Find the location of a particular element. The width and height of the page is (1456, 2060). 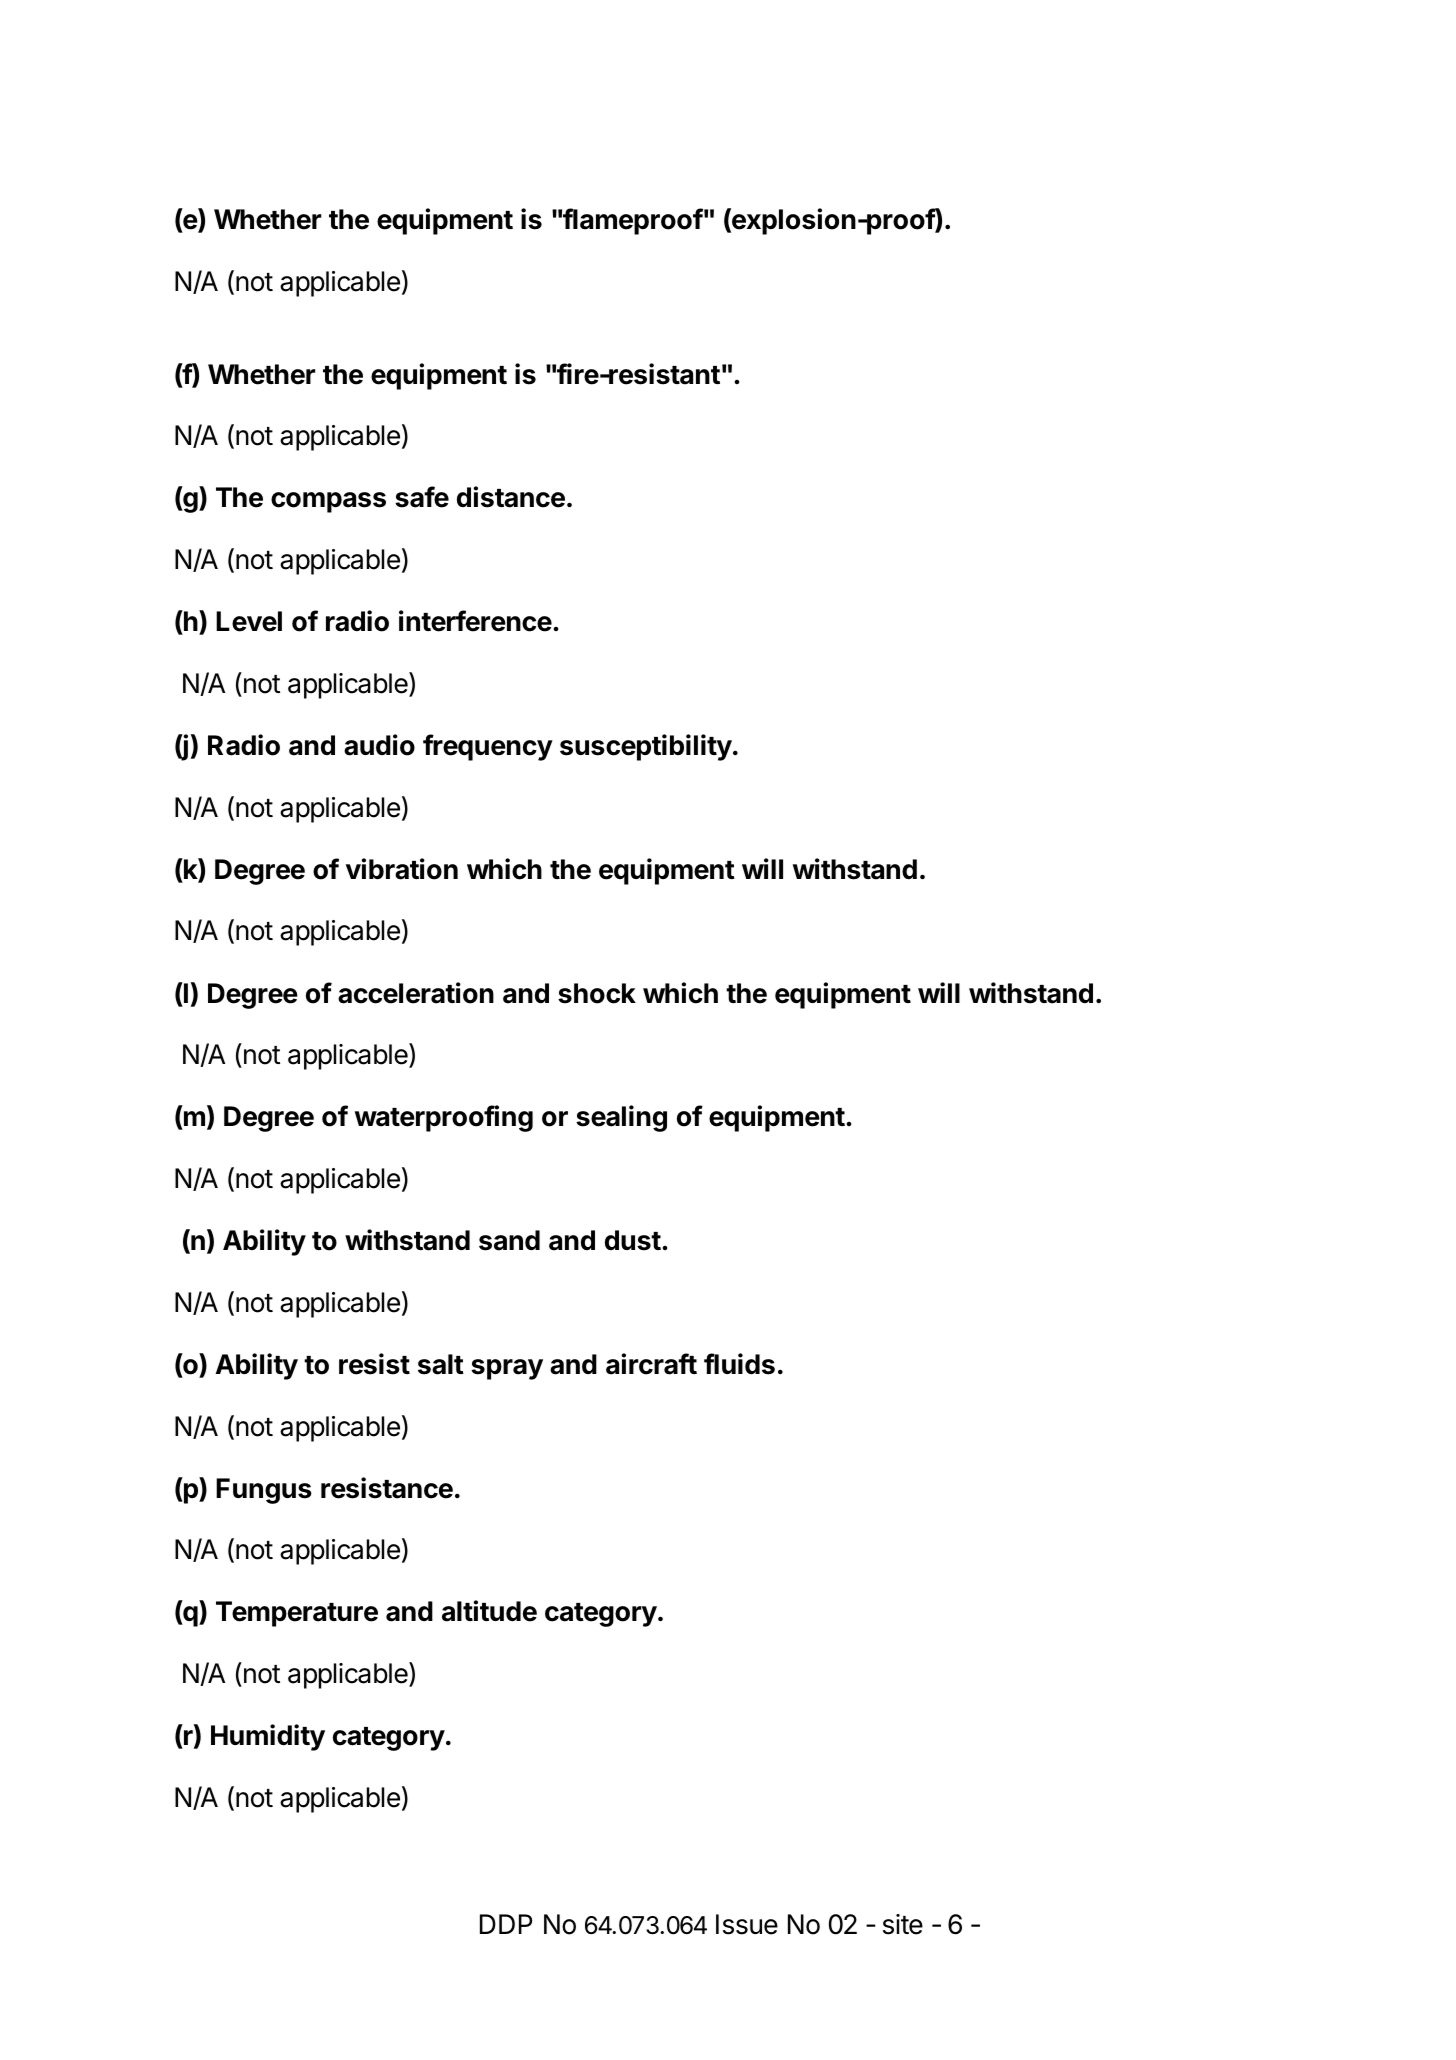

distance is located at coordinates (511, 497).
